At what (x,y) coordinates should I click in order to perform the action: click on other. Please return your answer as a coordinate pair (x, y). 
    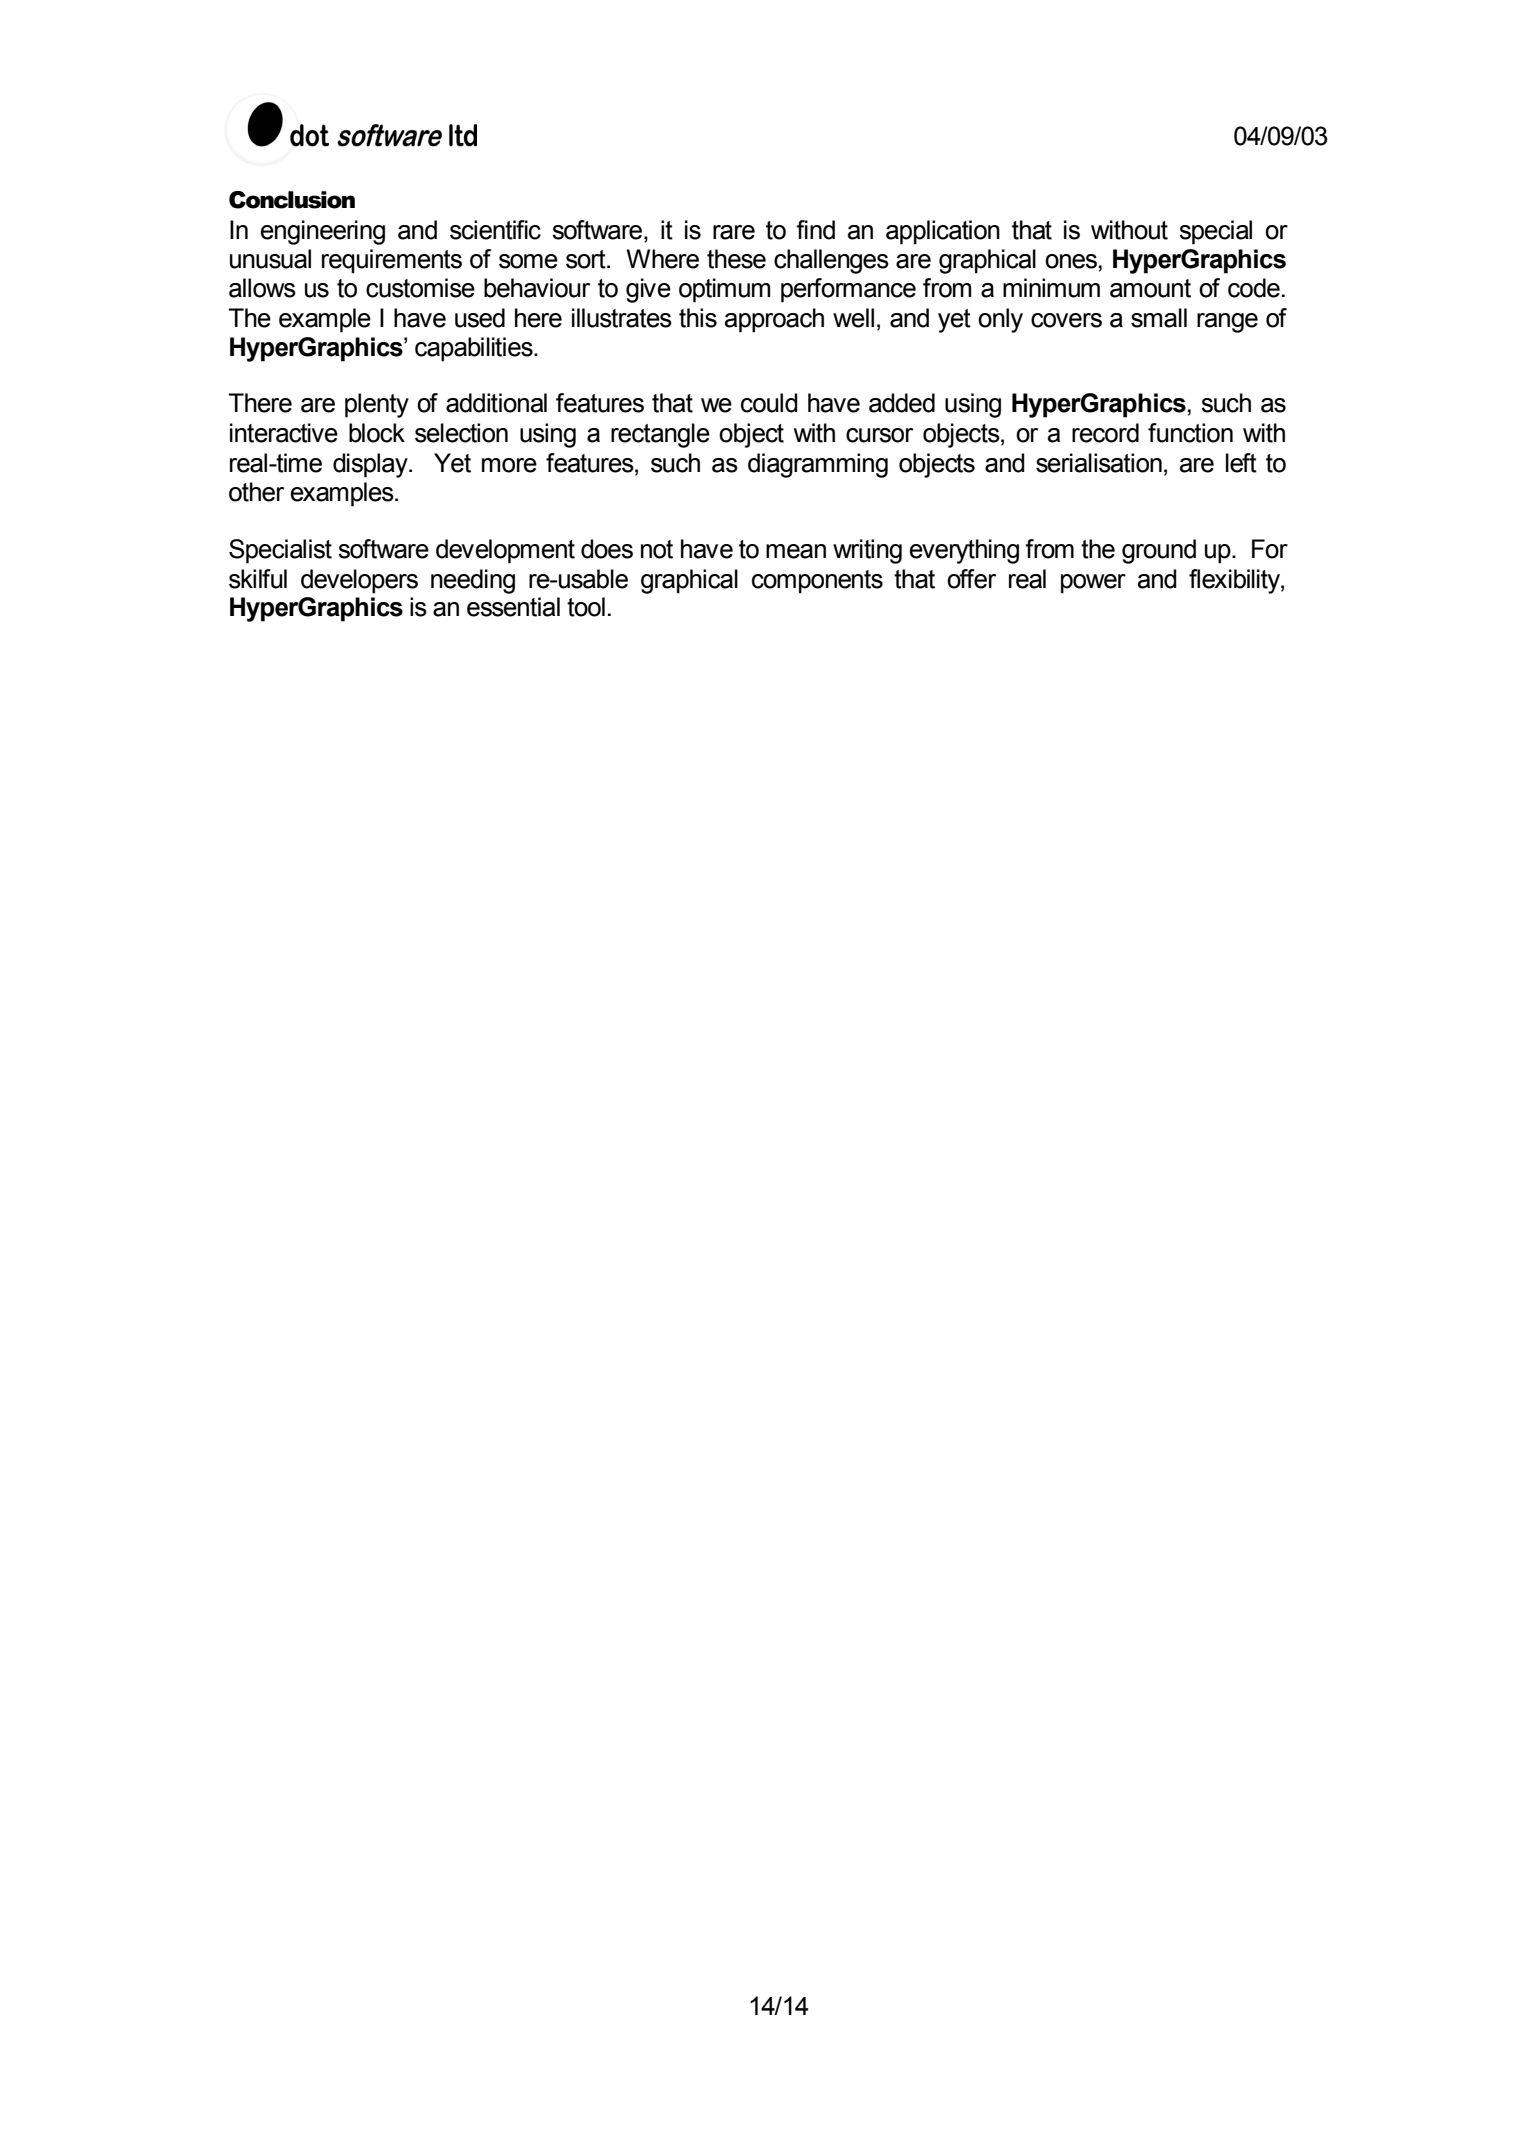
    Looking at the image, I should click on (256, 492).
